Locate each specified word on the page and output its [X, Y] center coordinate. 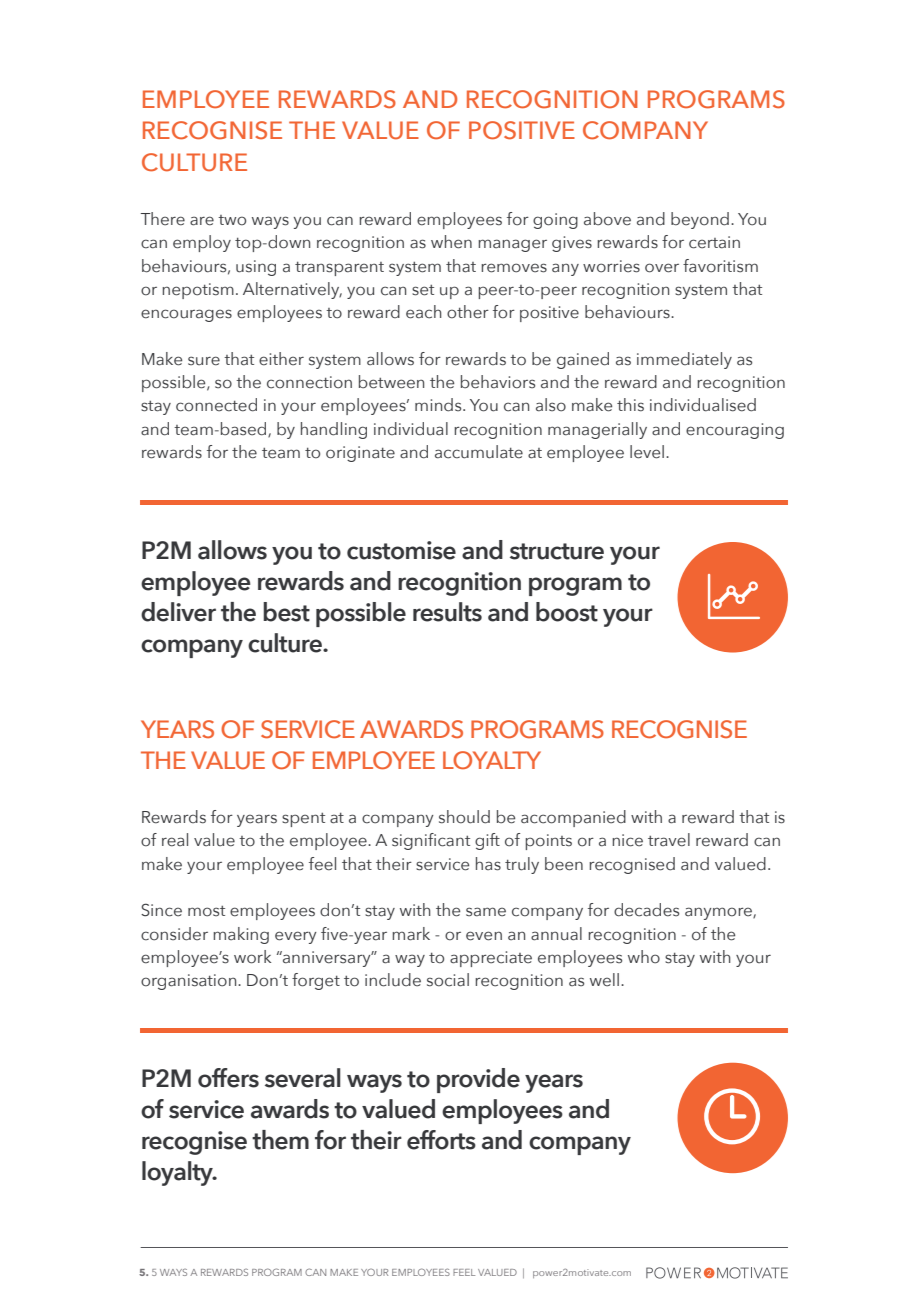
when [451, 242]
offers [228, 1078]
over [662, 268]
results [447, 612]
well [604, 980]
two [232, 220]
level [647, 452]
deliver [178, 612]
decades [646, 910]
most [206, 911]
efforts [441, 1140]
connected [216, 405]
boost [567, 612]
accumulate [479, 452]
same [486, 912]
